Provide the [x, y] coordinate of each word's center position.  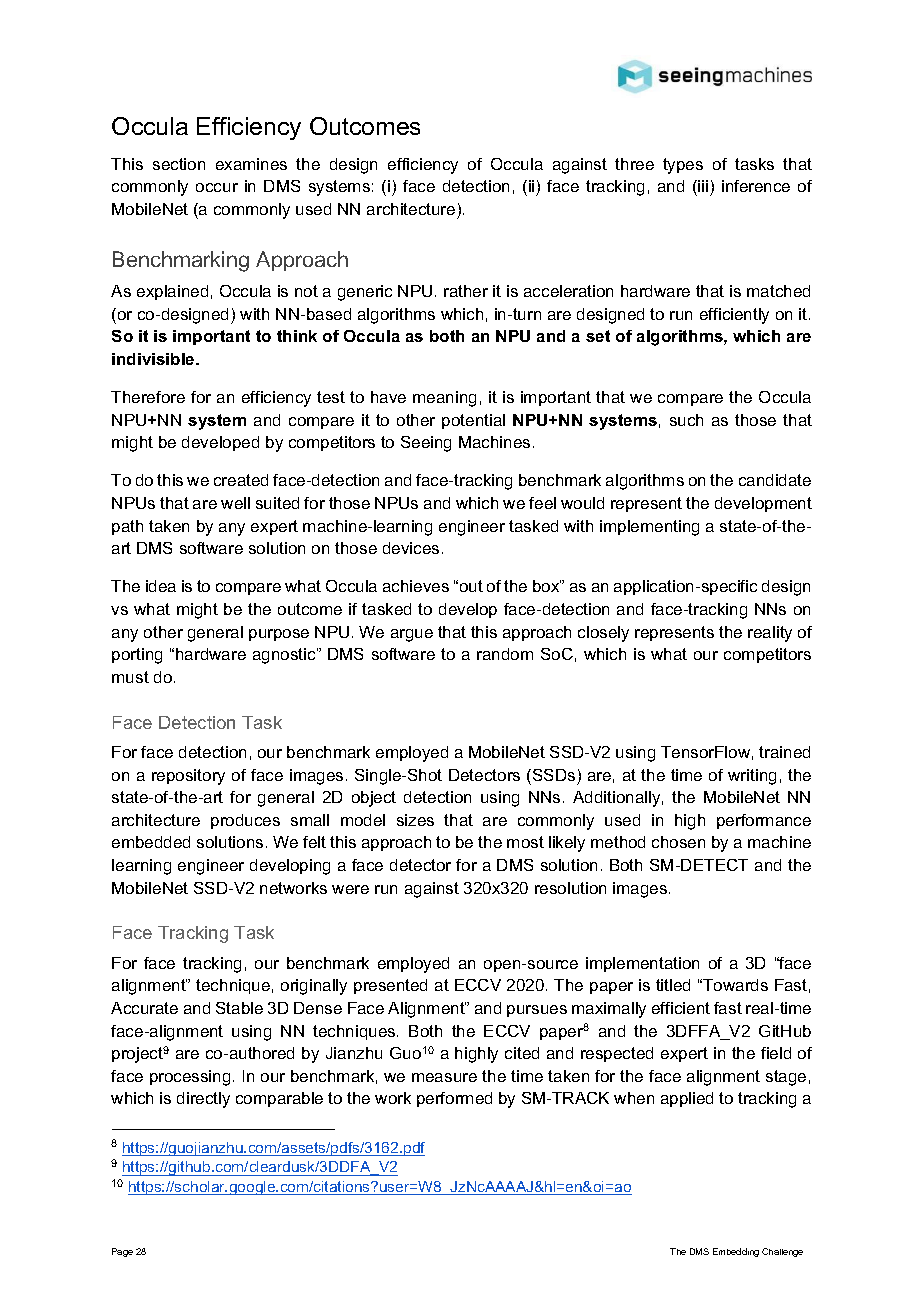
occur [217, 187]
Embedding [736, 1252]
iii [702, 186]
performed [454, 1099]
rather [466, 291]
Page [122, 1252]
